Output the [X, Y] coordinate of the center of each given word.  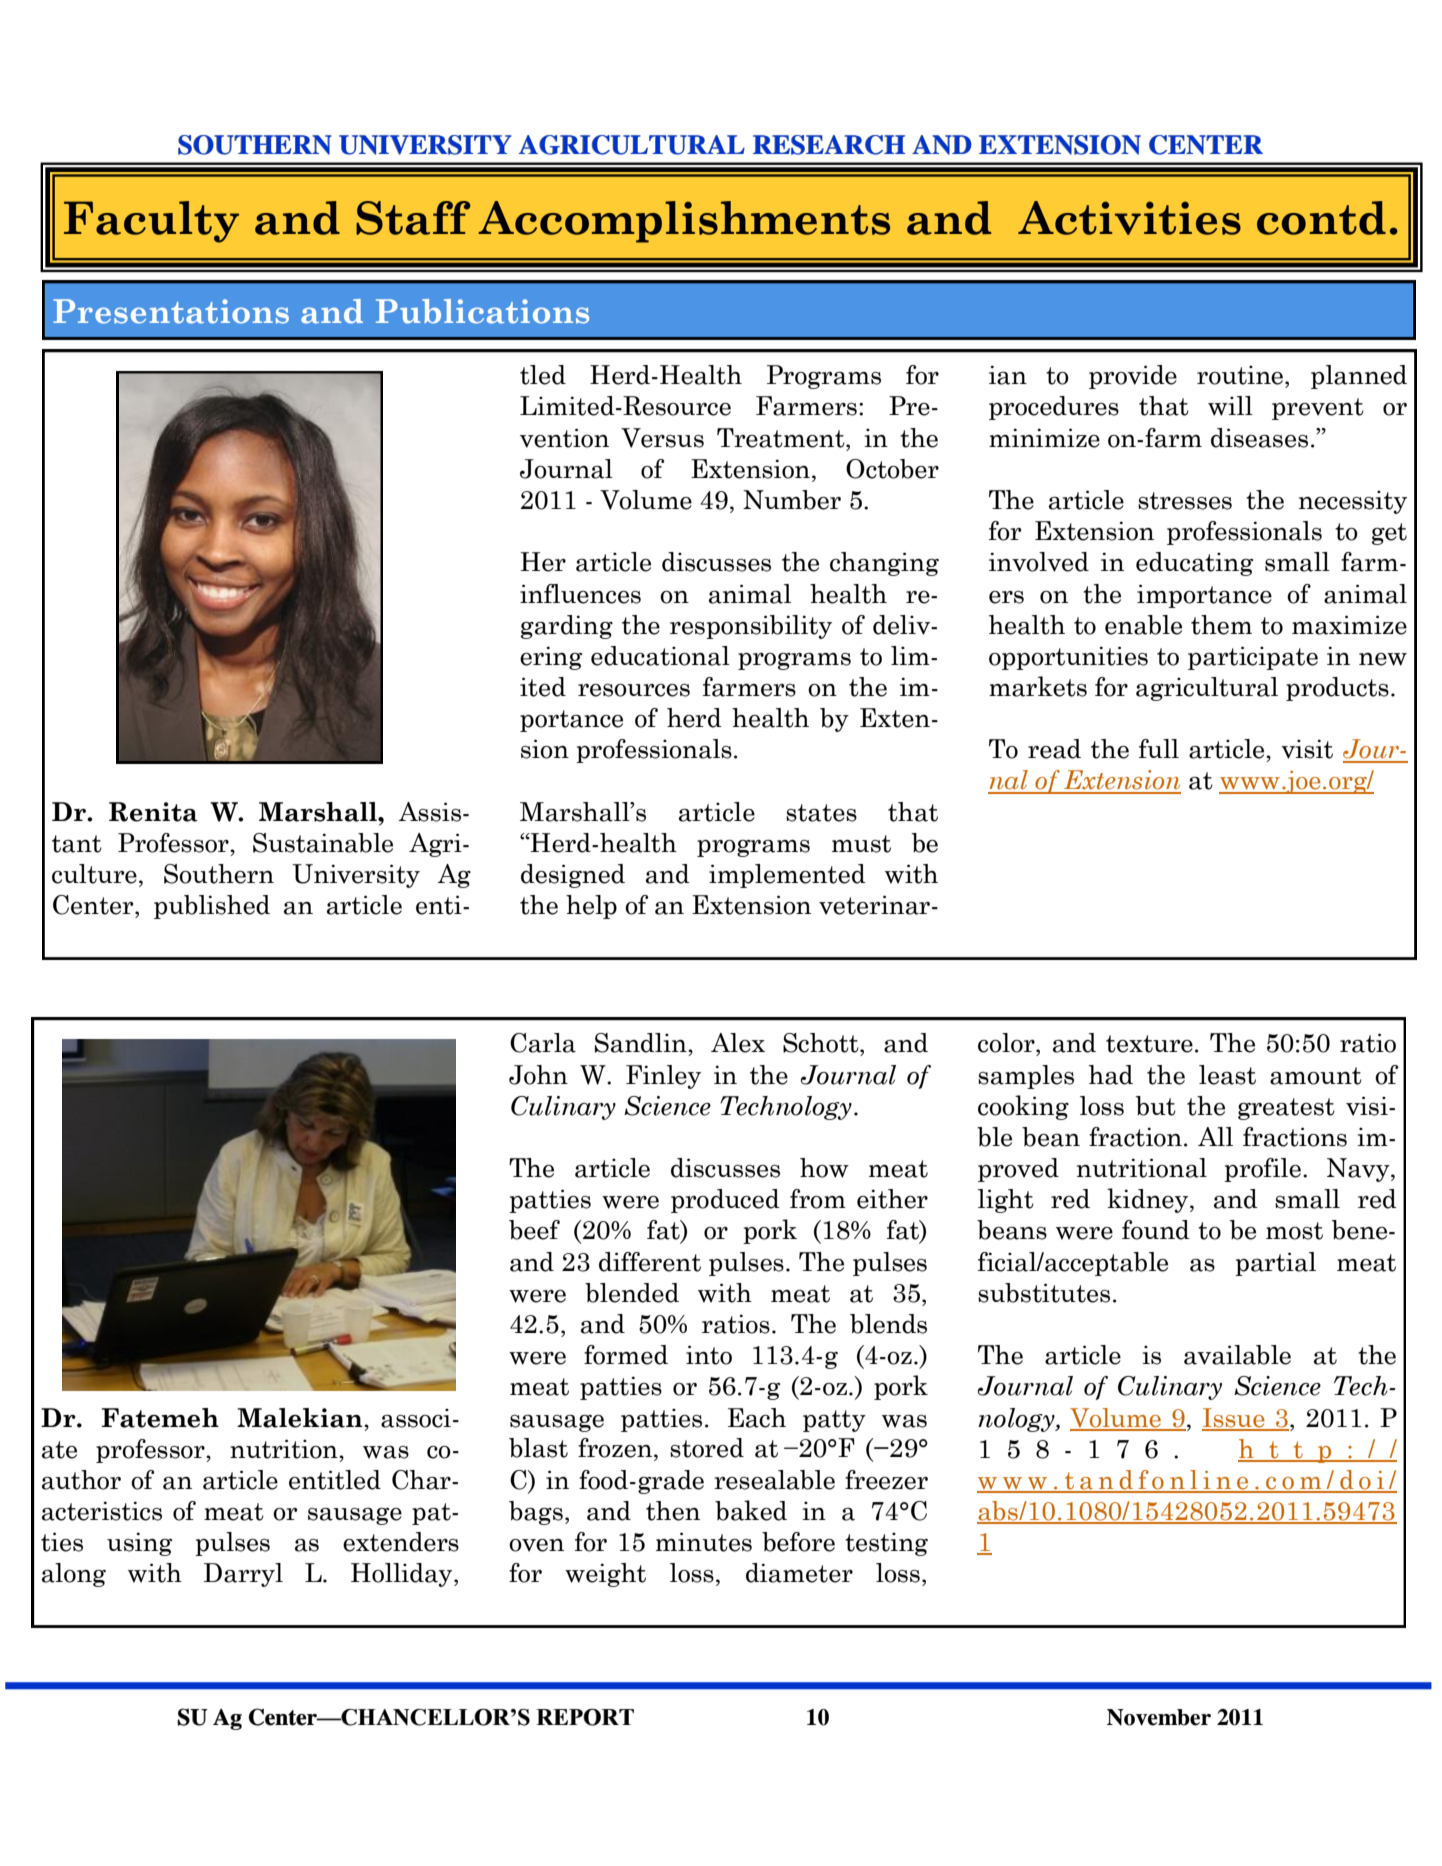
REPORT [585, 1717]
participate [1253, 658]
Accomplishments [684, 222]
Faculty [151, 222]
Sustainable [323, 843]
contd [1321, 218]
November [1159, 1717]
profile [1262, 1170]
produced [725, 1201]
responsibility [751, 627]
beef [534, 1230]
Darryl [243, 1575]
